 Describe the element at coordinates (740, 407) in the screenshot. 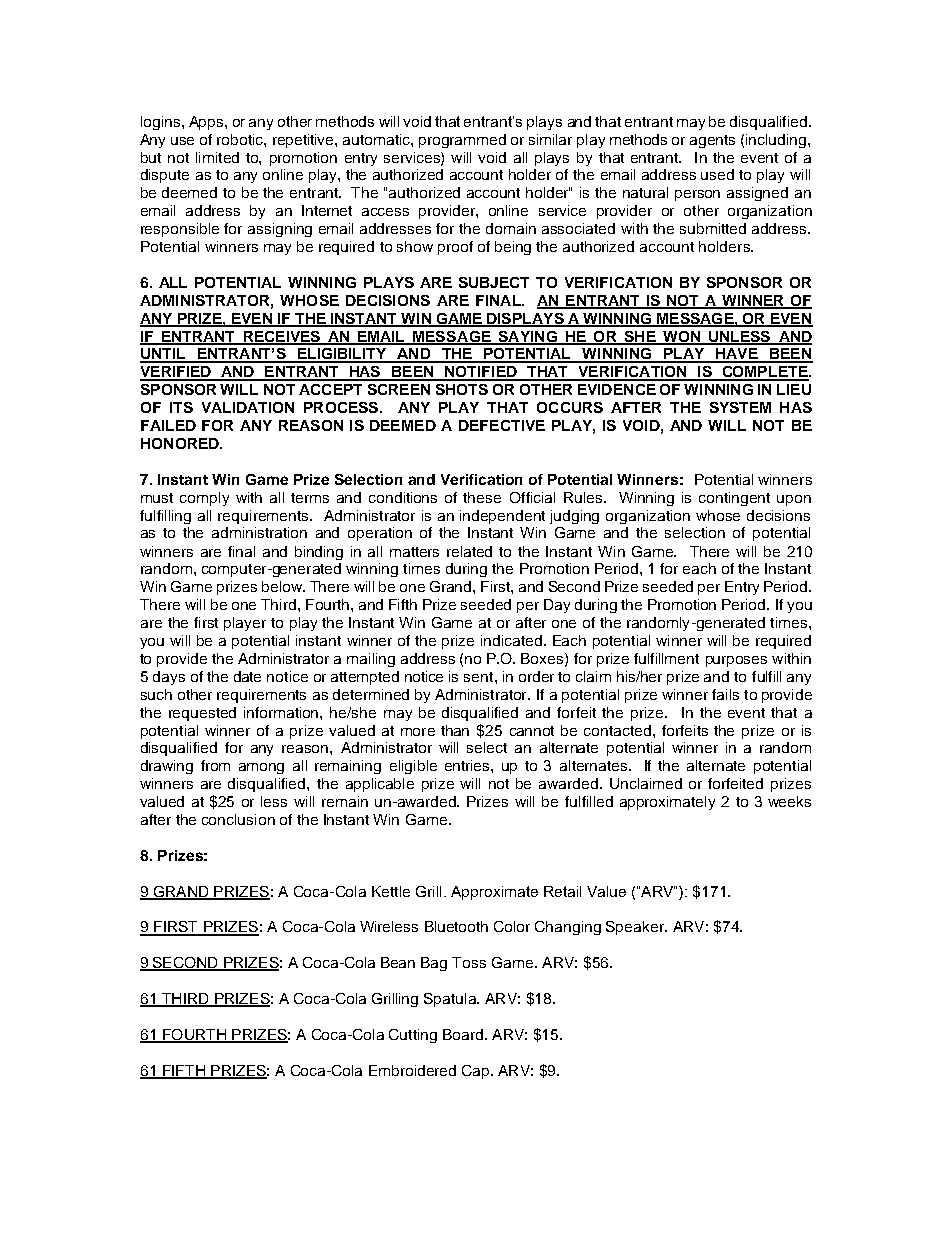

I see `SYSTEM` at that location.
